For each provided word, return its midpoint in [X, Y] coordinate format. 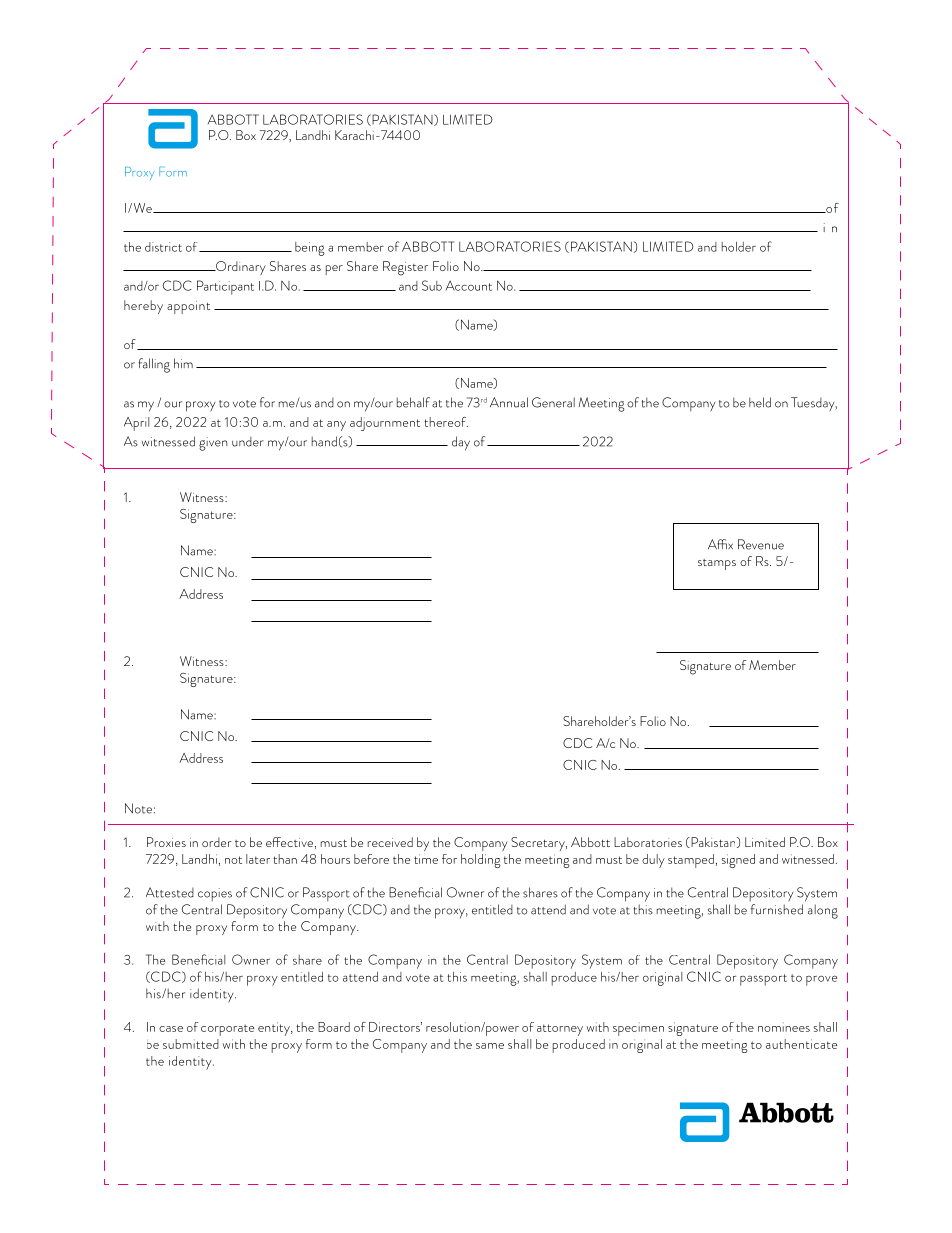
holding [481, 861]
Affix [720, 544]
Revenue [761, 544]
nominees [784, 1027]
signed [738, 861]
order [217, 842]
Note [138, 808]
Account [469, 286]
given [213, 444]
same [490, 1046]
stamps [717, 564]
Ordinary [240, 268]
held [760, 402]
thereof [446, 422]
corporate [227, 1030]
